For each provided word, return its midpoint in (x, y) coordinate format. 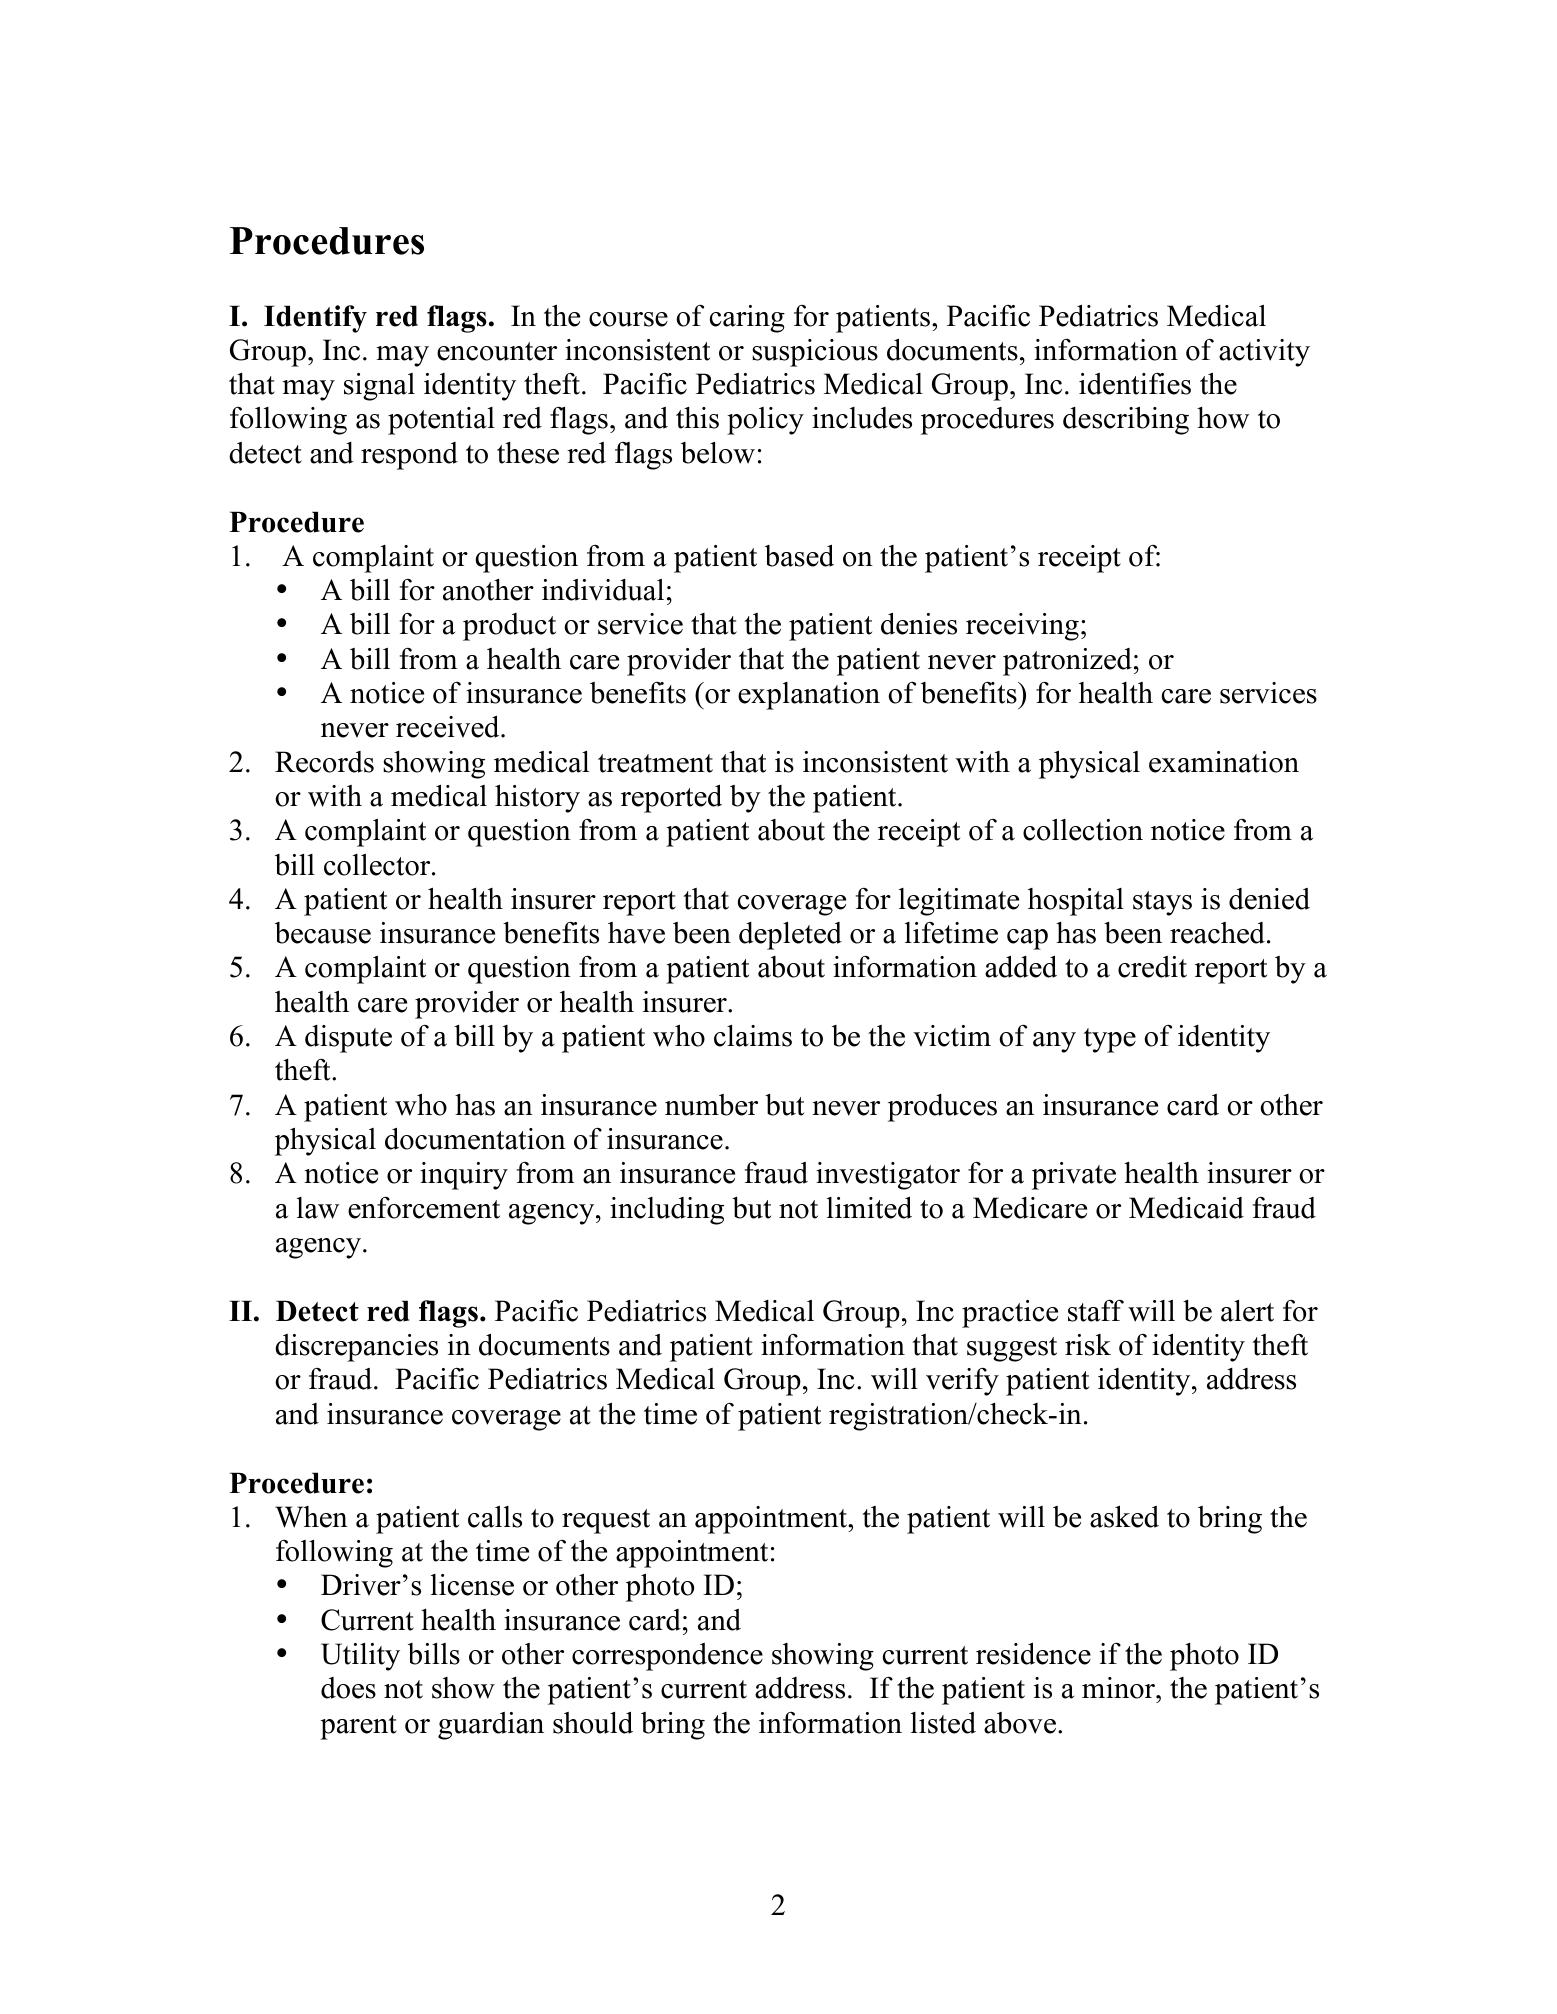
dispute (348, 1039)
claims (753, 1036)
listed (943, 1723)
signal (379, 387)
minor (1120, 1688)
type (1110, 1040)
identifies (1135, 384)
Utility (360, 1657)
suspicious (815, 353)
